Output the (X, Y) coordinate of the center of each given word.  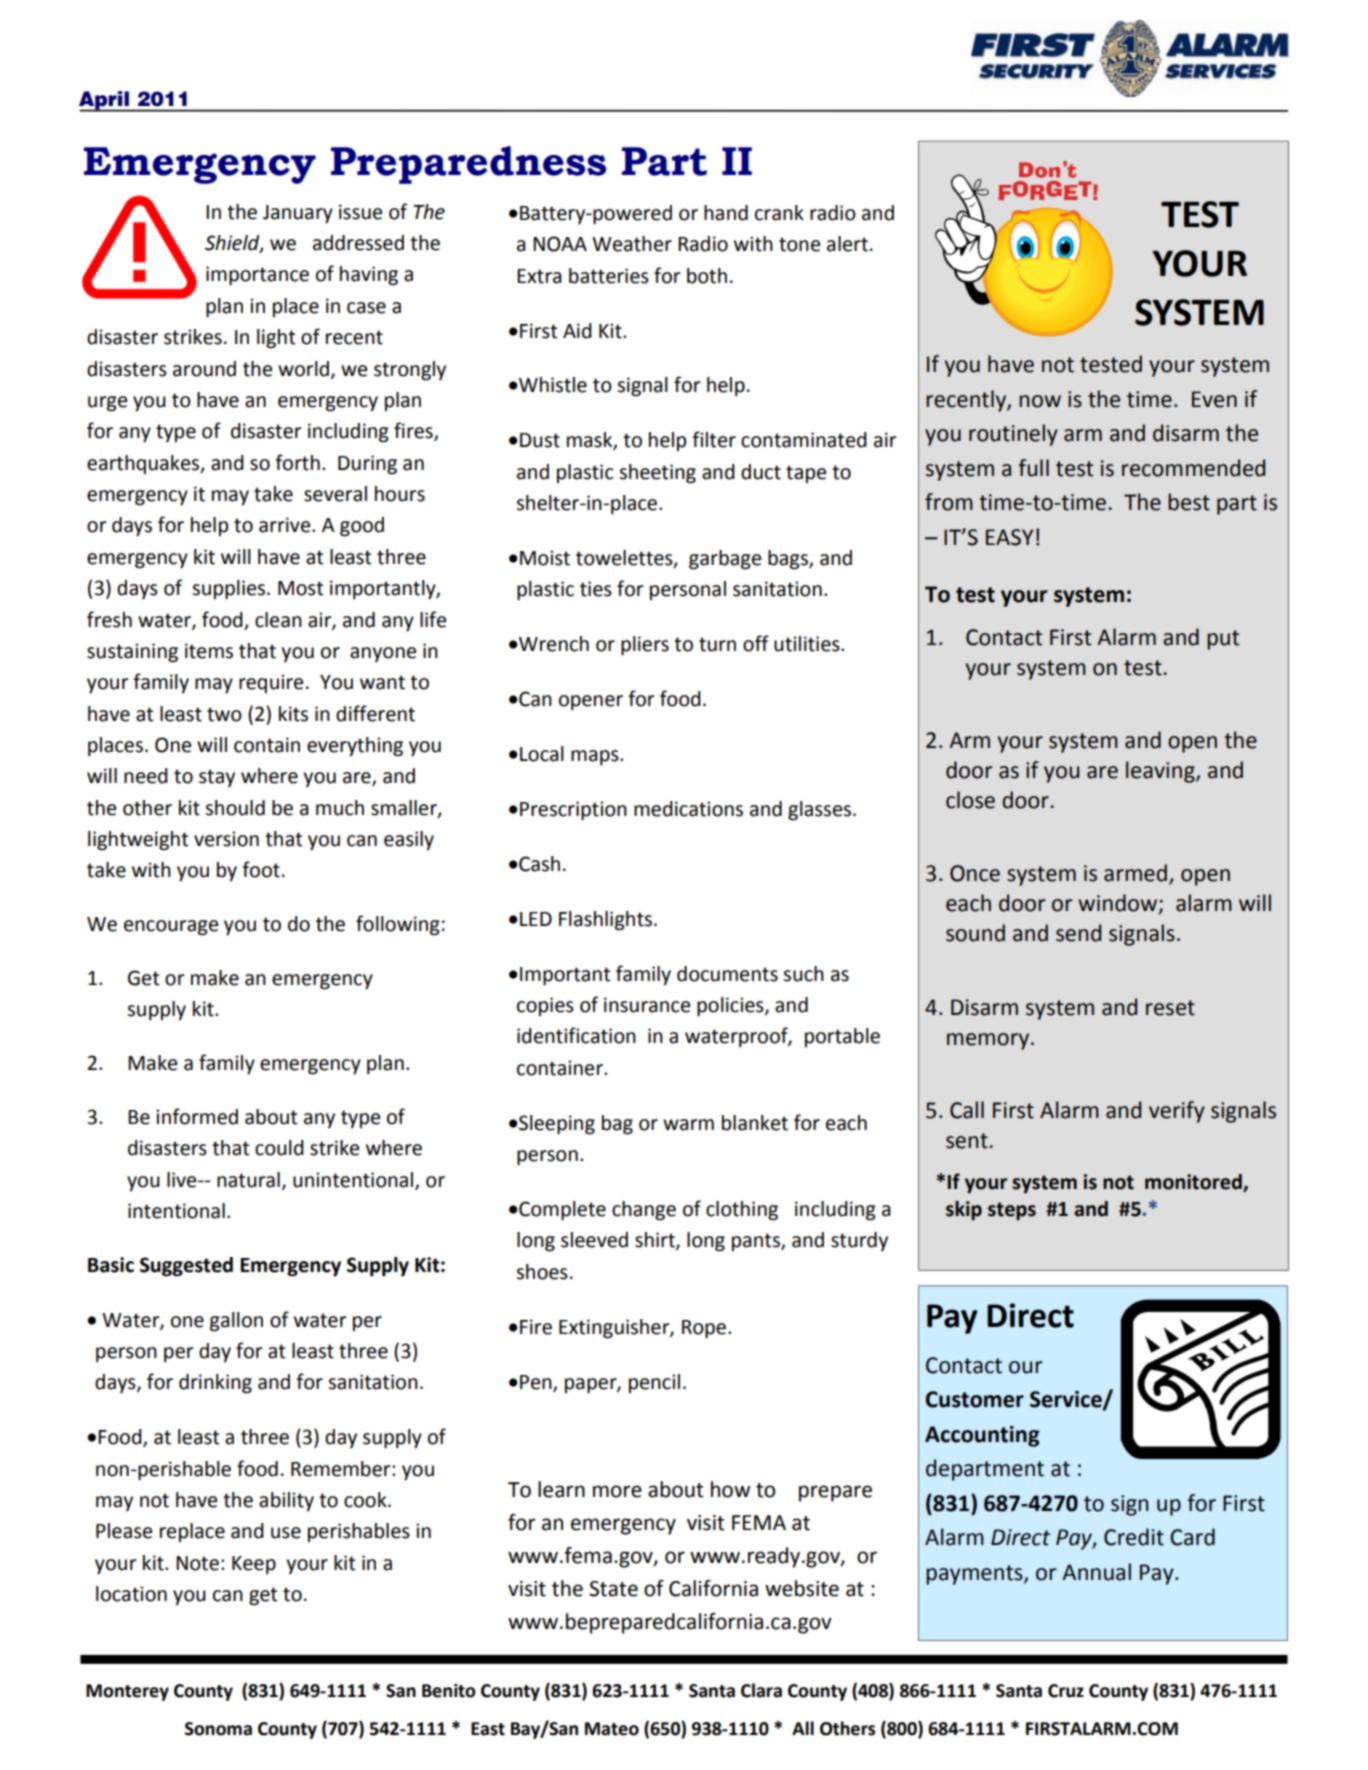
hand (726, 213)
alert (847, 244)
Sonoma (218, 1729)
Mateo (612, 1729)
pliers (645, 646)
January (298, 214)
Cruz (1066, 1691)
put (1223, 640)
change (644, 1211)
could (279, 1148)
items (209, 651)
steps (1012, 1211)
